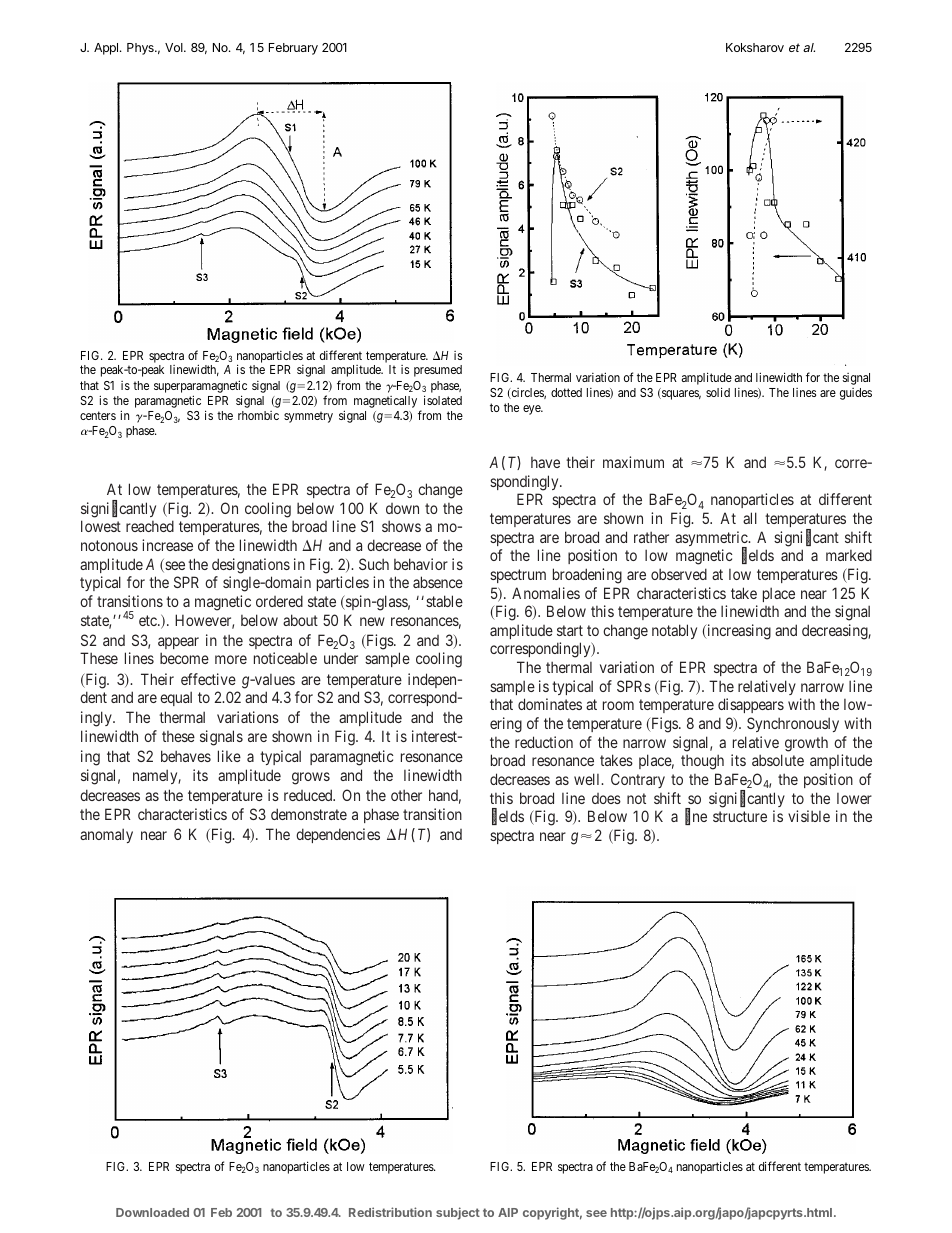  What do you see at coordinates (258, 415) in the page?
I see `rhombic` at bounding box center [258, 415].
